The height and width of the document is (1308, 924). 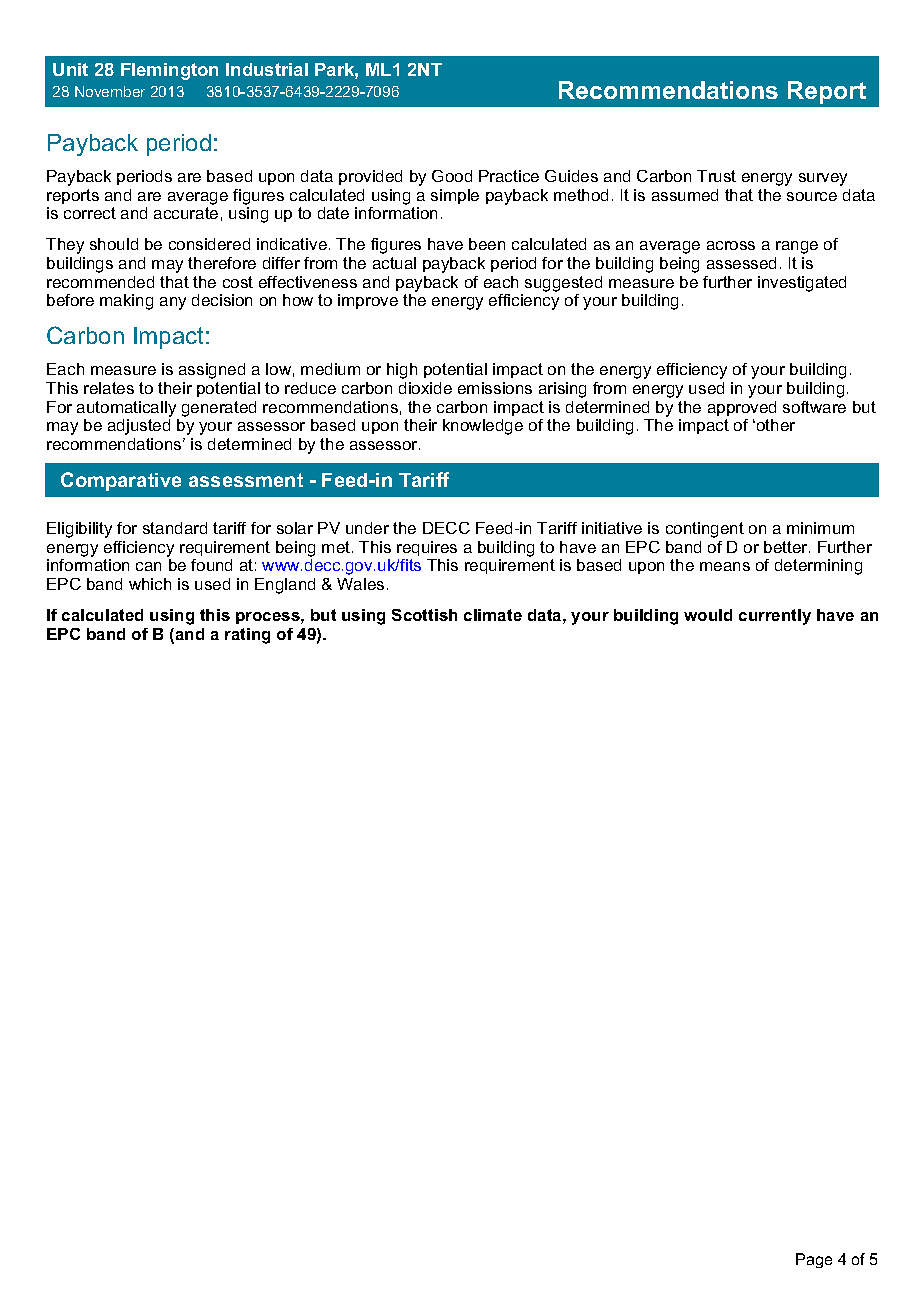 I want to click on Comparative, so click(x=121, y=481).
